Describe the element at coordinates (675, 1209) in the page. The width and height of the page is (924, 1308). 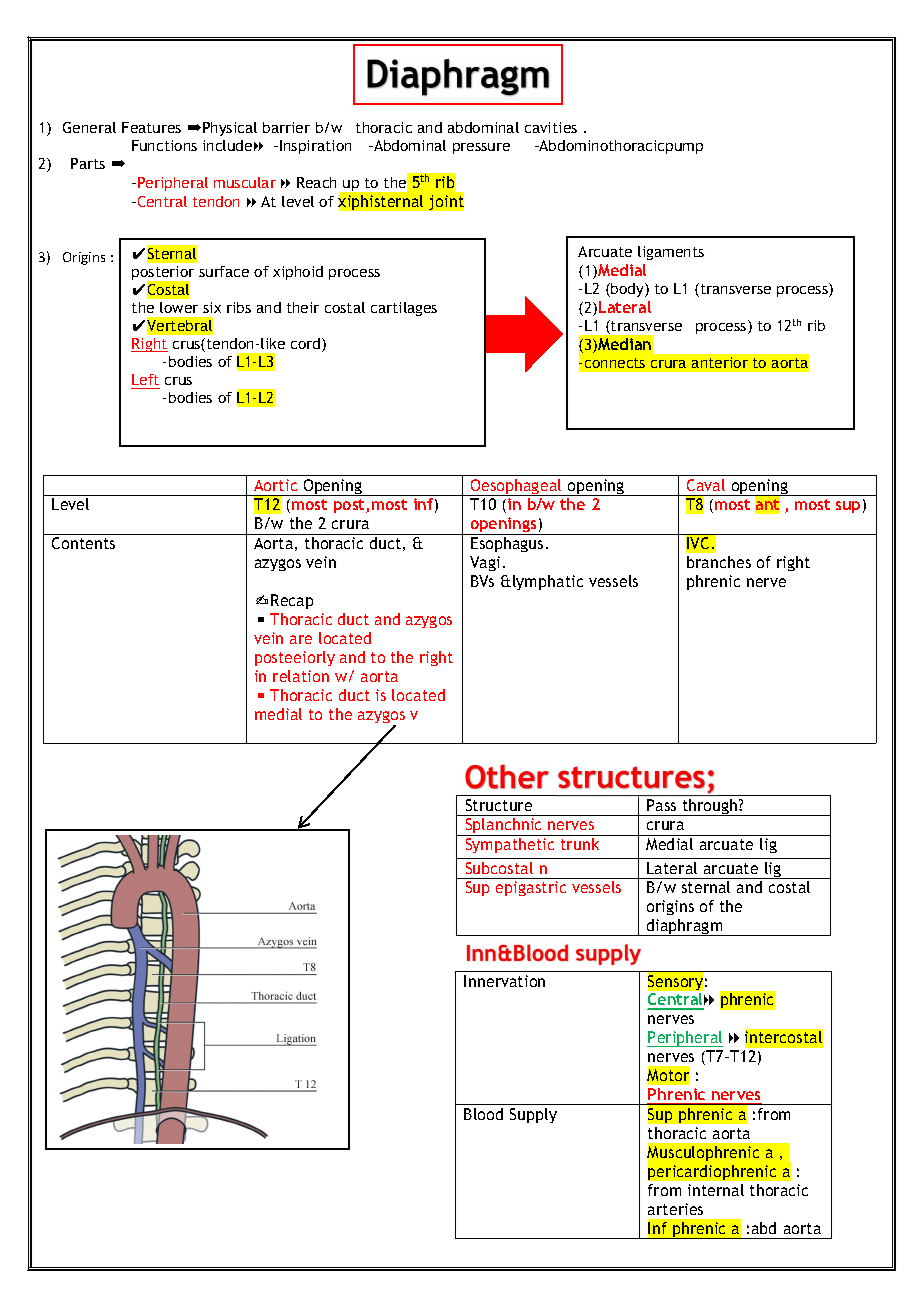
I see `arteries` at that location.
